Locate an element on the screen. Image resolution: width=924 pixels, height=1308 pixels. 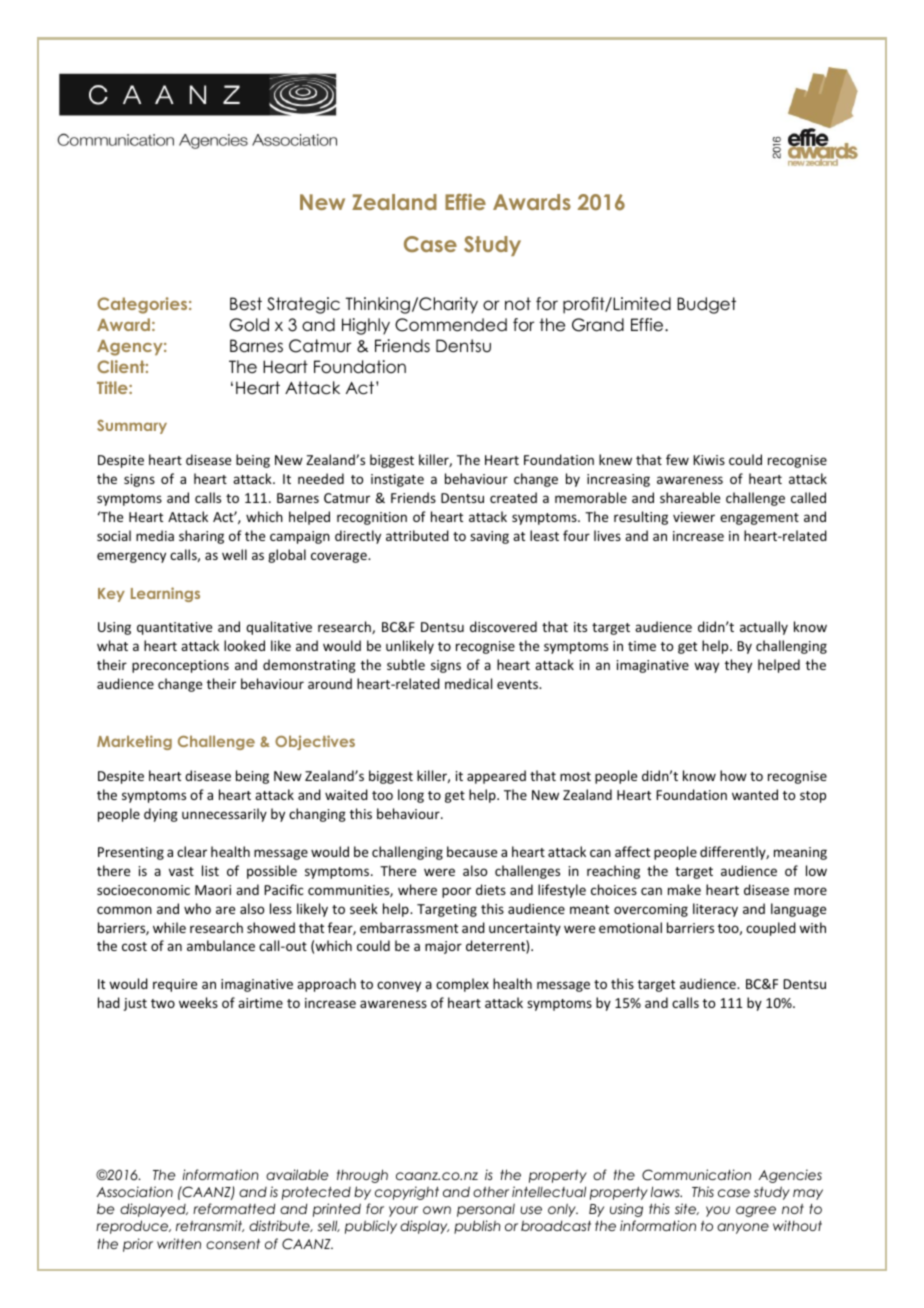
publish is located at coordinates (477, 1227).
